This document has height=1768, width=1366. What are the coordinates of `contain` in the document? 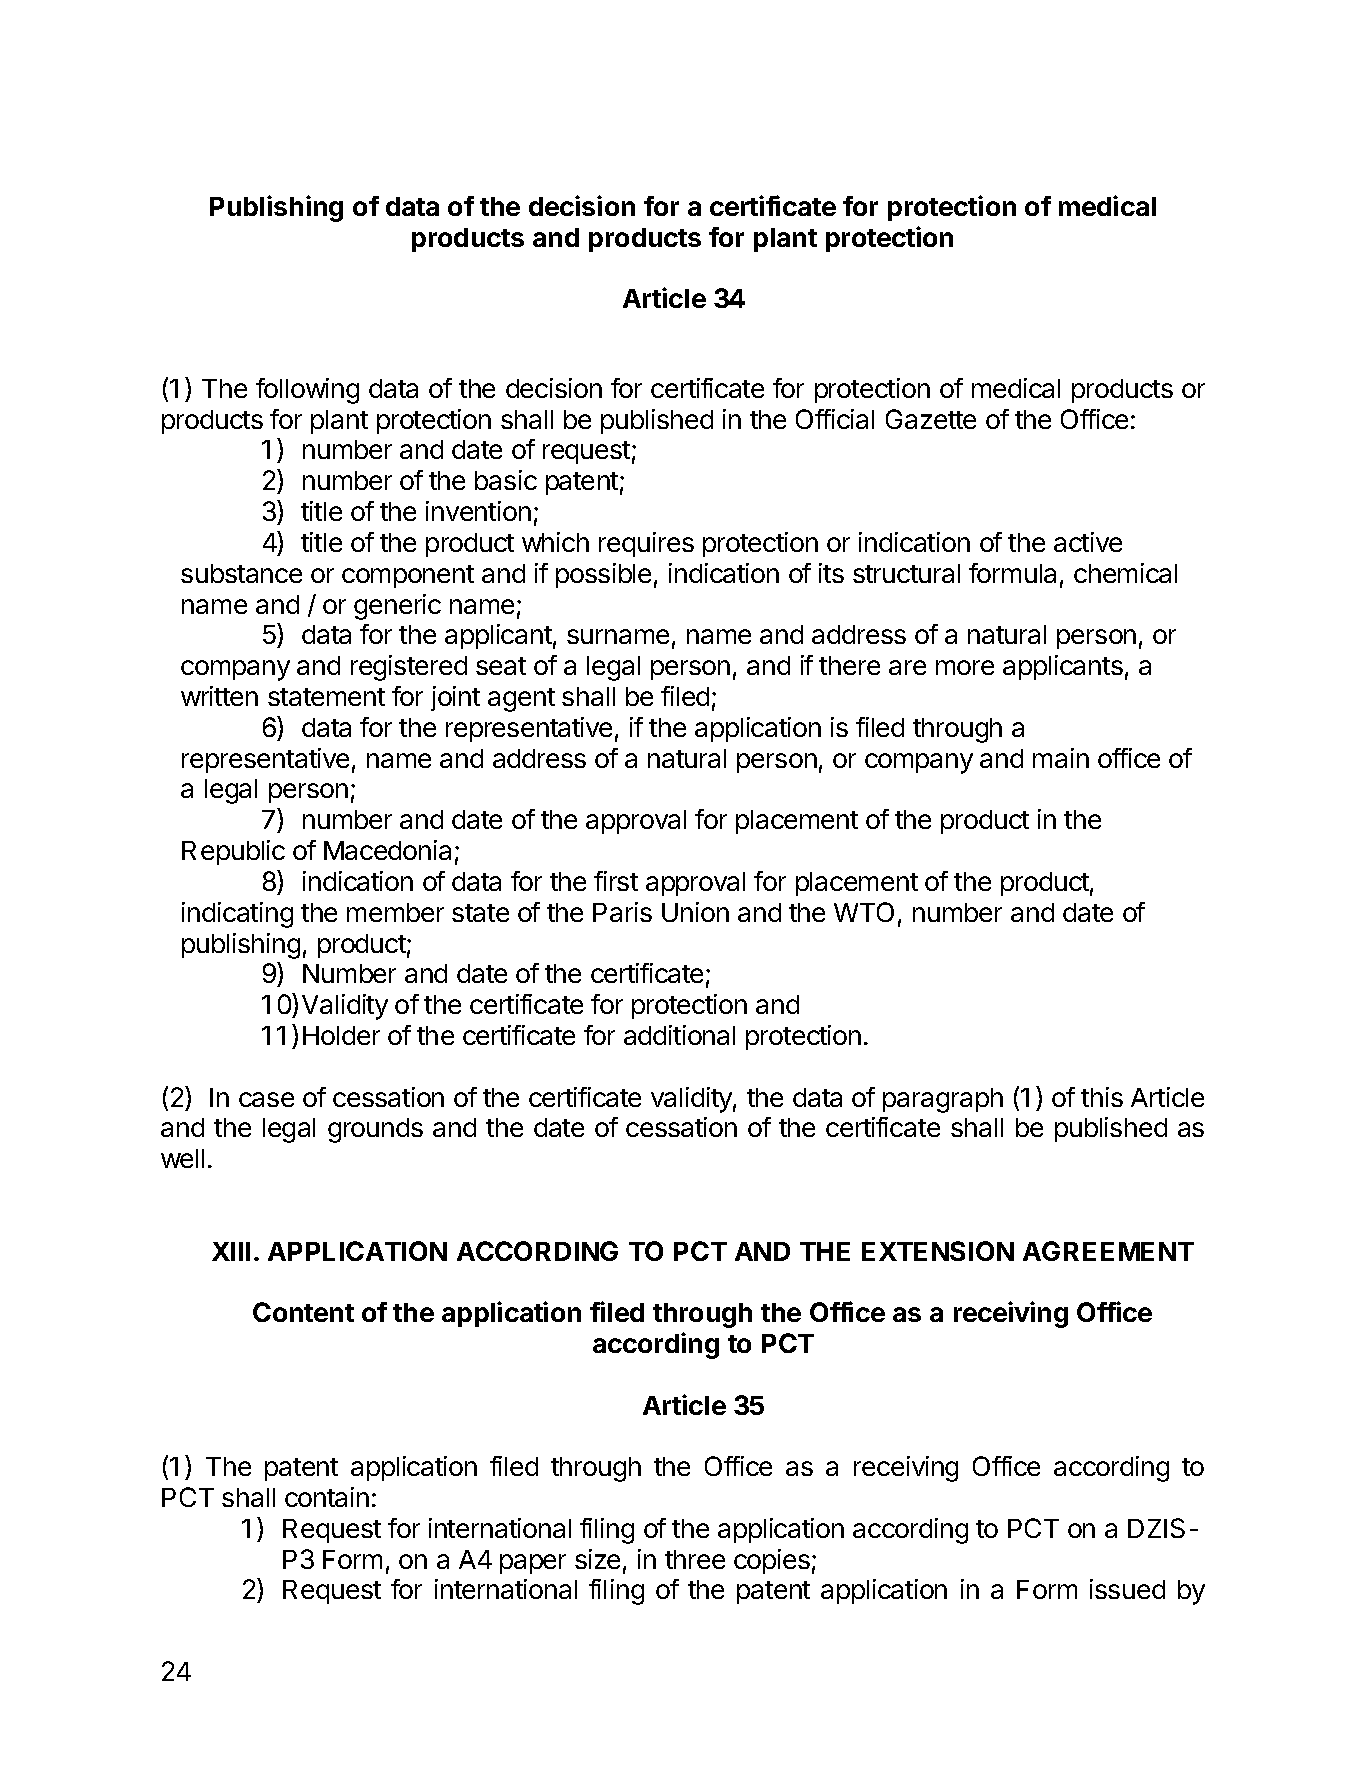 It's located at (327, 1497).
